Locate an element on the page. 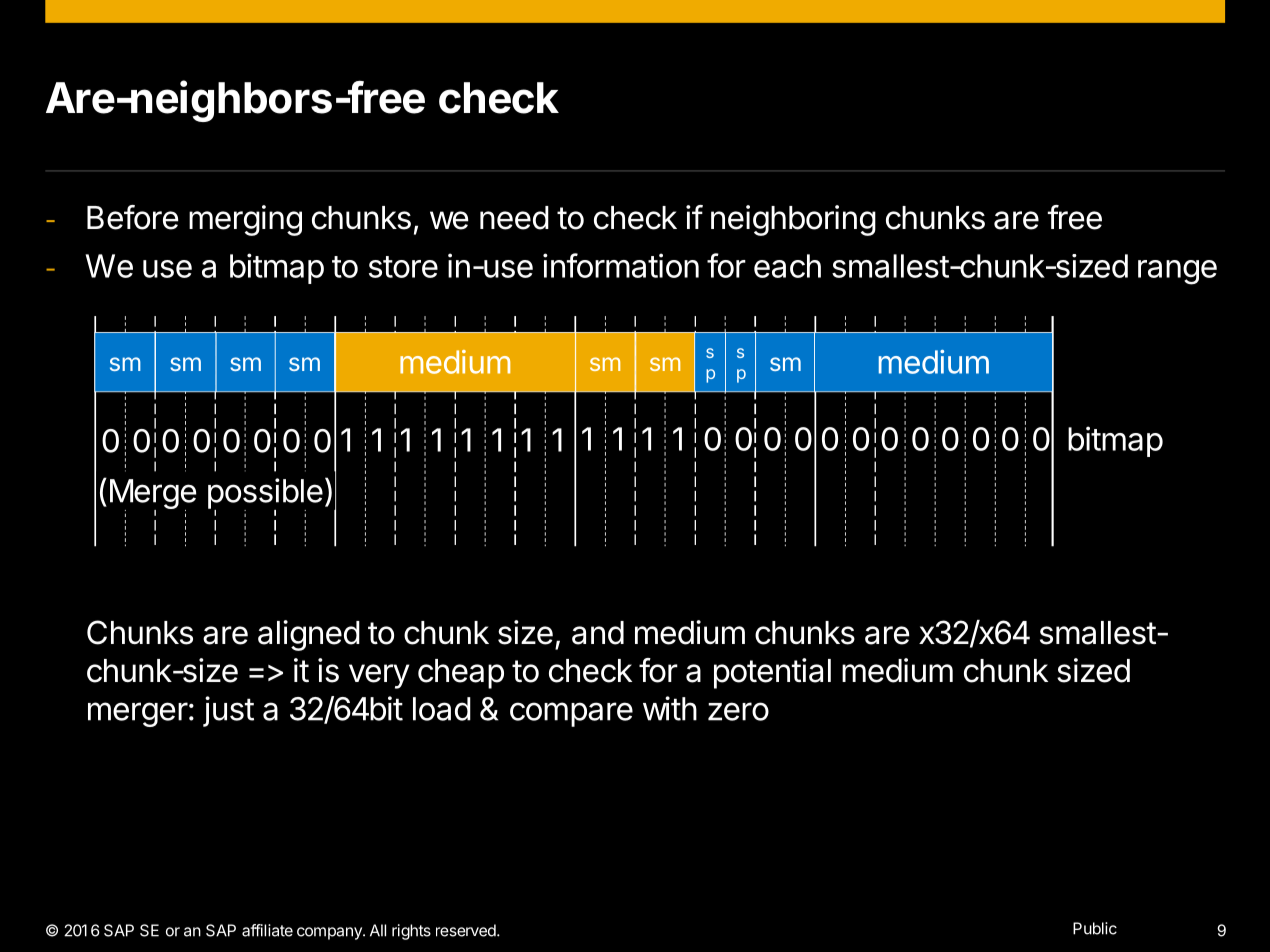 This page has width=1270, height=952. neighboring is located at coordinates (793, 220).
